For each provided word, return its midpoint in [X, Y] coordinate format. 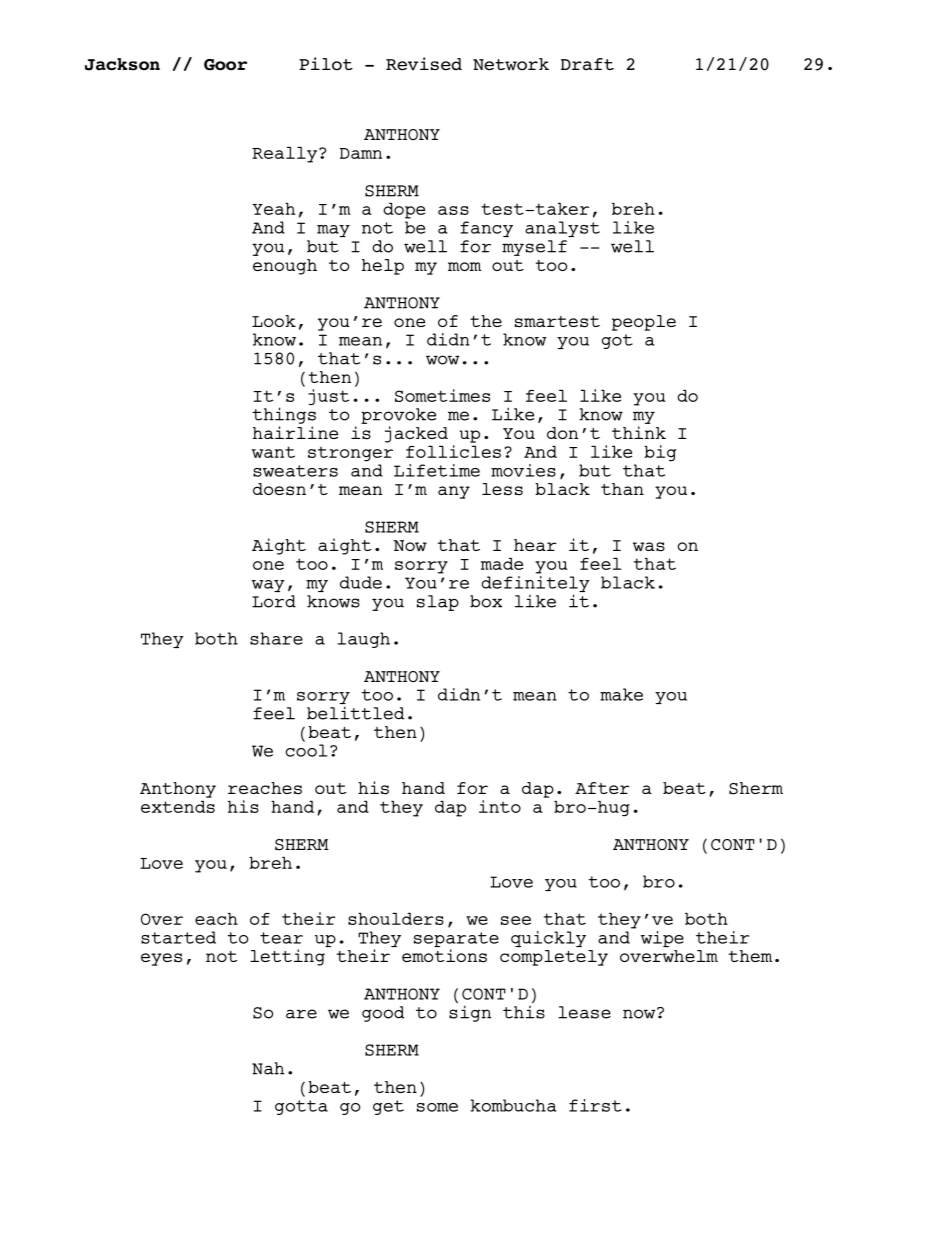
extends [178, 806]
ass [453, 210]
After [602, 788]
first [595, 1105]
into [500, 806]
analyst [562, 229]
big [660, 453]
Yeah [273, 208]
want [273, 452]
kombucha [513, 1105]
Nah [268, 1068]
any [454, 492]
